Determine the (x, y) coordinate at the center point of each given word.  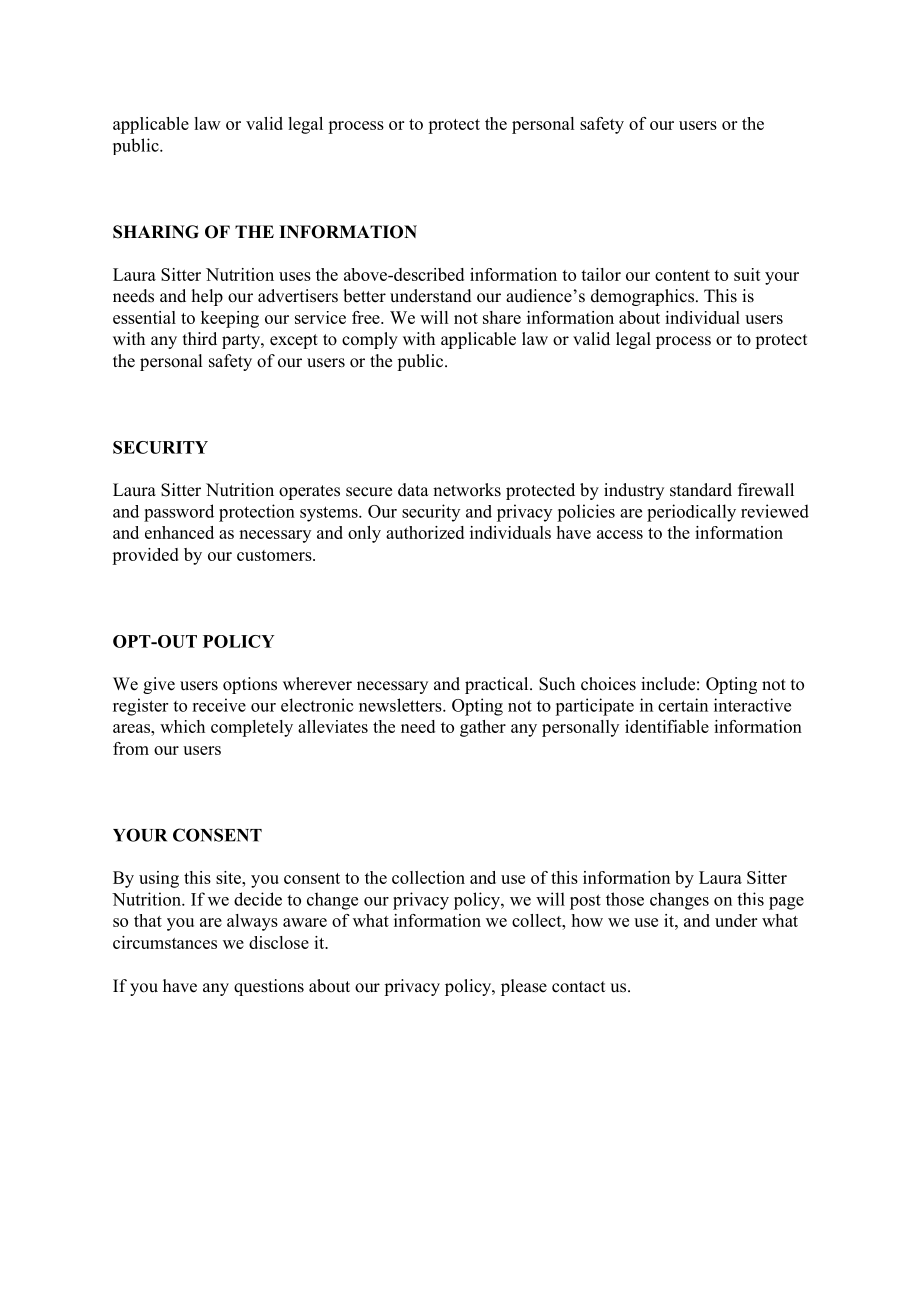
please (524, 987)
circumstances (165, 942)
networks (467, 490)
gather (483, 728)
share (502, 317)
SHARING (156, 232)
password (179, 513)
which (182, 726)
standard (701, 490)
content (682, 275)
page (786, 903)
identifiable (667, 726)
